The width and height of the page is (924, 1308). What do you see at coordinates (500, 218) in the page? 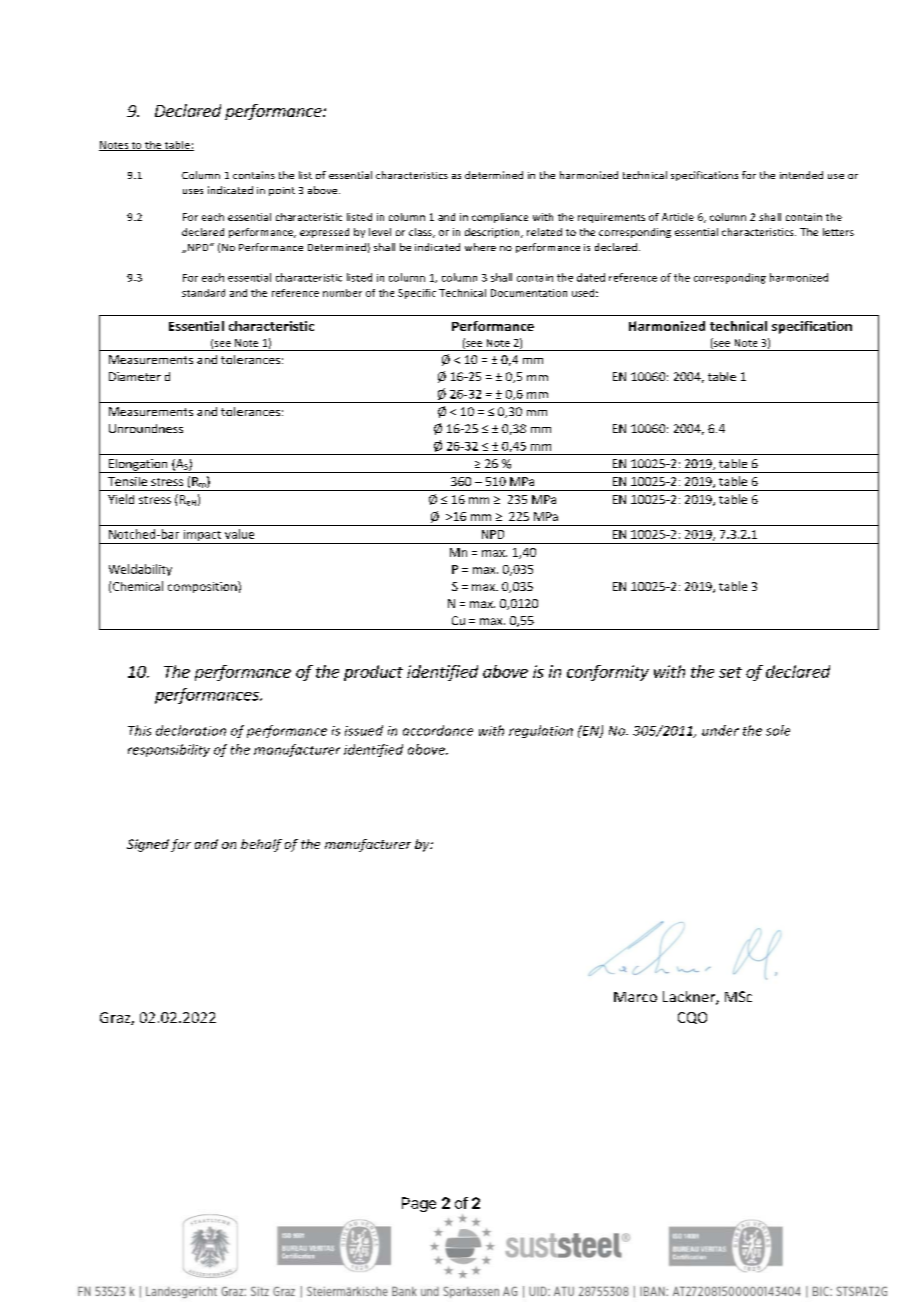
I see `compliance` at bounding box center [500, 218].
